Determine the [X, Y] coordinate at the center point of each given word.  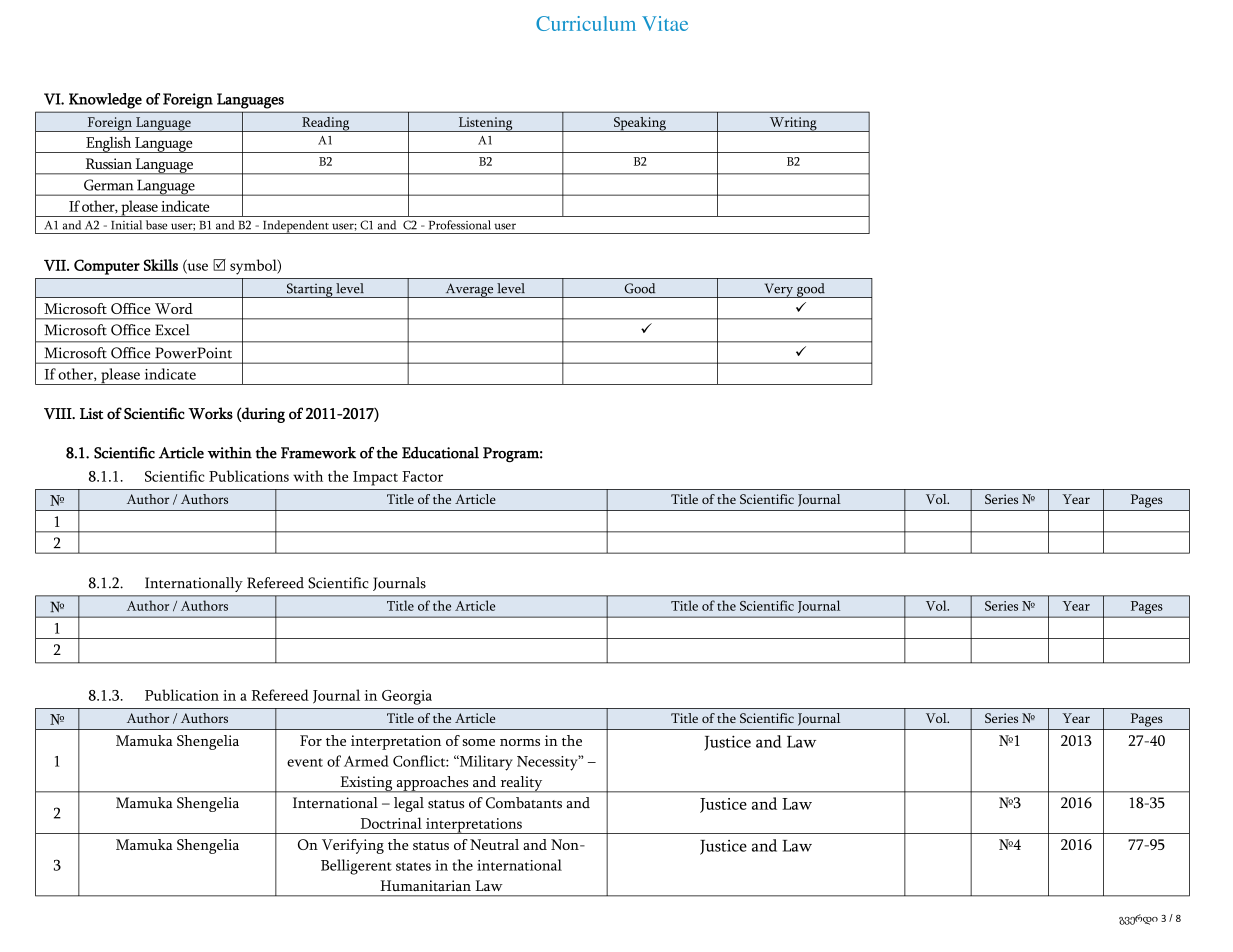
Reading [326, 124]
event [305, 762]
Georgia [407, 697]
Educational [440, 453]
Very [778, 290]
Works [210, 413]
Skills [161, 265]
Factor [422, 476]
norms [520, 742]
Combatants [524, 803]
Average [469, 290]
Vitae [665, 23]
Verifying [353, 846]
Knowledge [105, 101]
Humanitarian [425, 885]
